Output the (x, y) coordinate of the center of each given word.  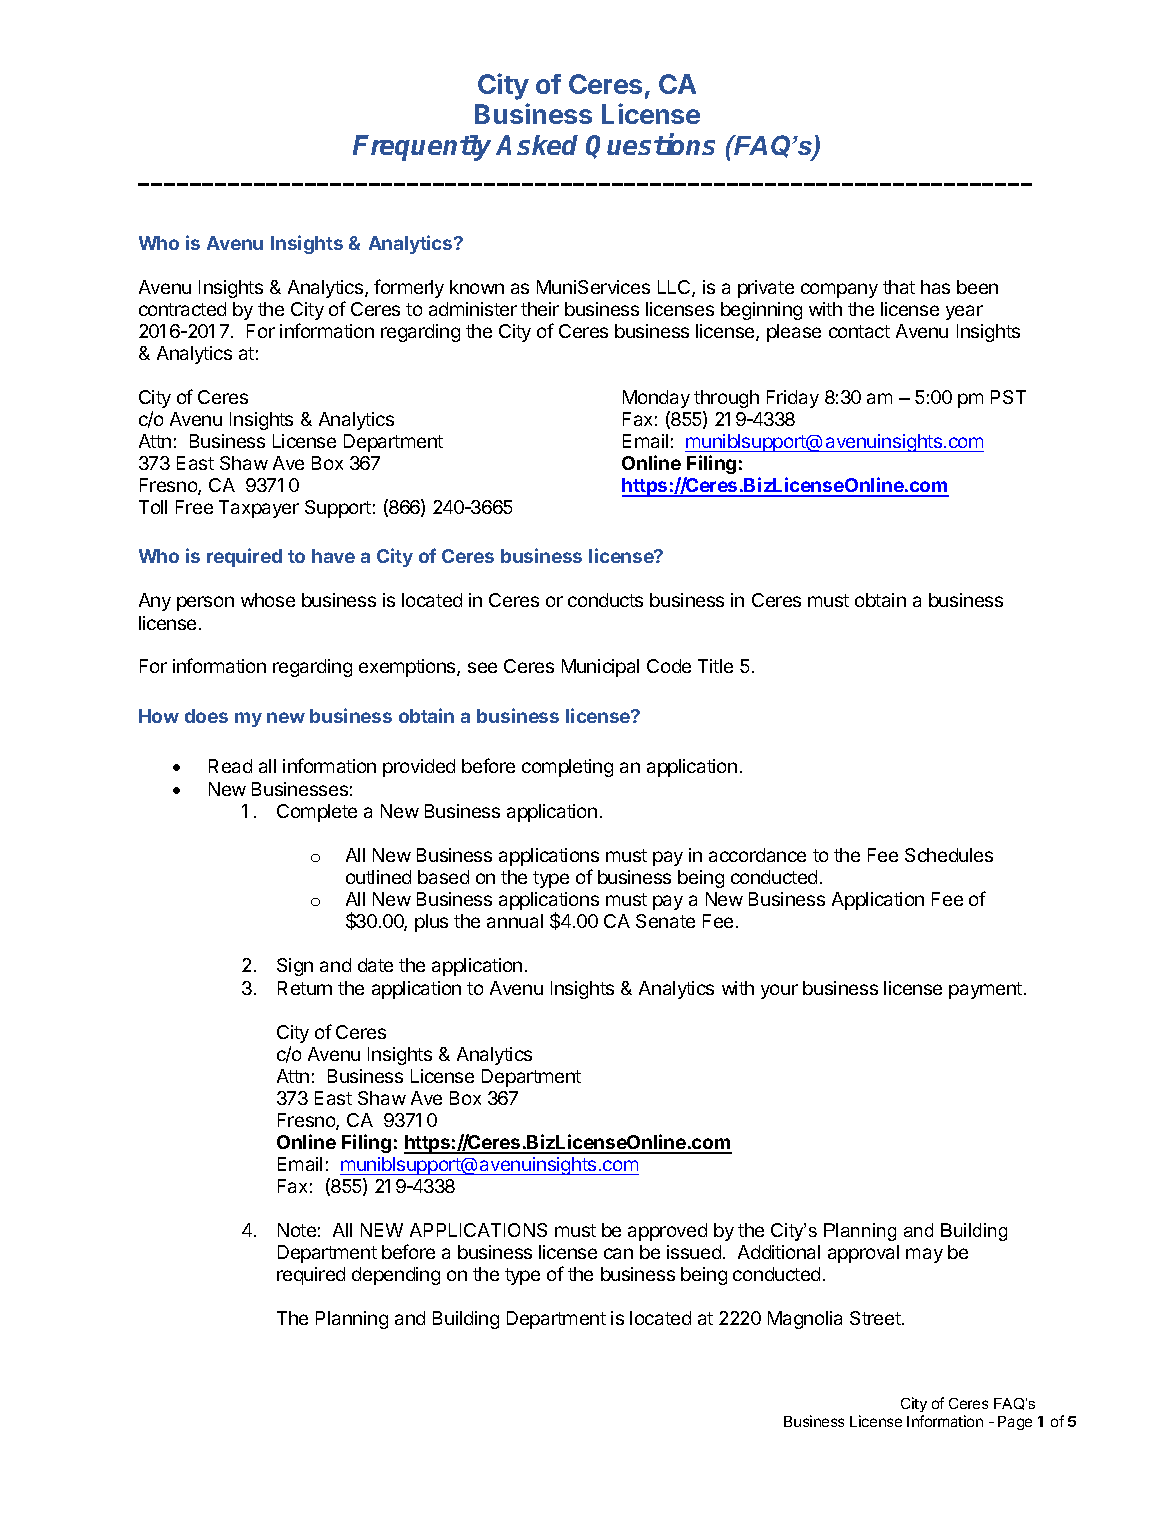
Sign (295, 967)
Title (715, 666)
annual (515, 921)
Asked (537, 145)
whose (268, 600)
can (618, 1253)
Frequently (422, 148)
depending (396, 1276)
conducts (605, 600)
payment (985, 990)
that (899, 287)
